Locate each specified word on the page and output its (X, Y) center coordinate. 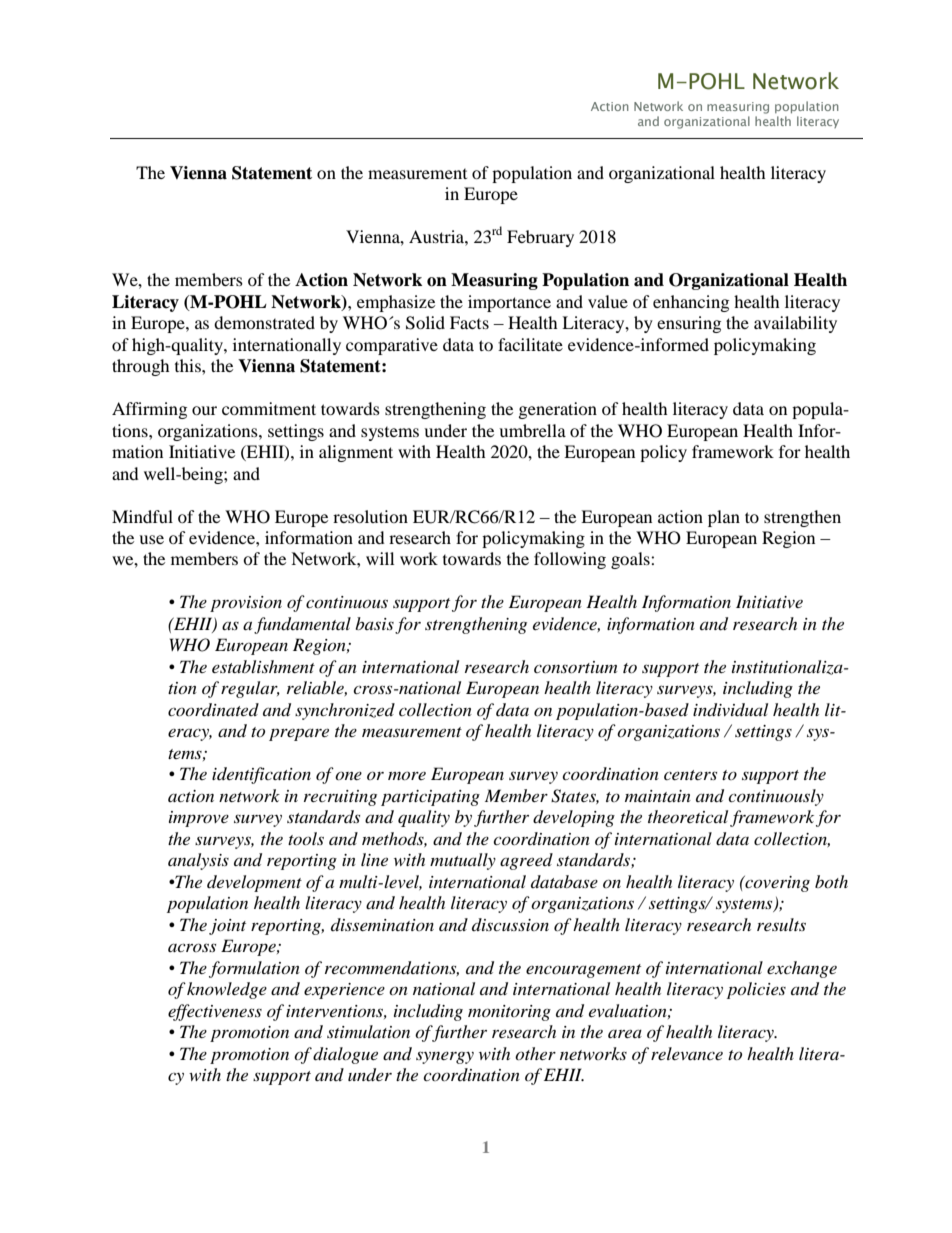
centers (690, 775)
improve (199, 819)
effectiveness (215, 1012)
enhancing (691, 303)
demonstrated (264, 322)
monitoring (509, 1013)
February (540, 238)
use (151, 539)
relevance (687, 1053)
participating (430, 798)
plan (724, 518)
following (570, 560)
